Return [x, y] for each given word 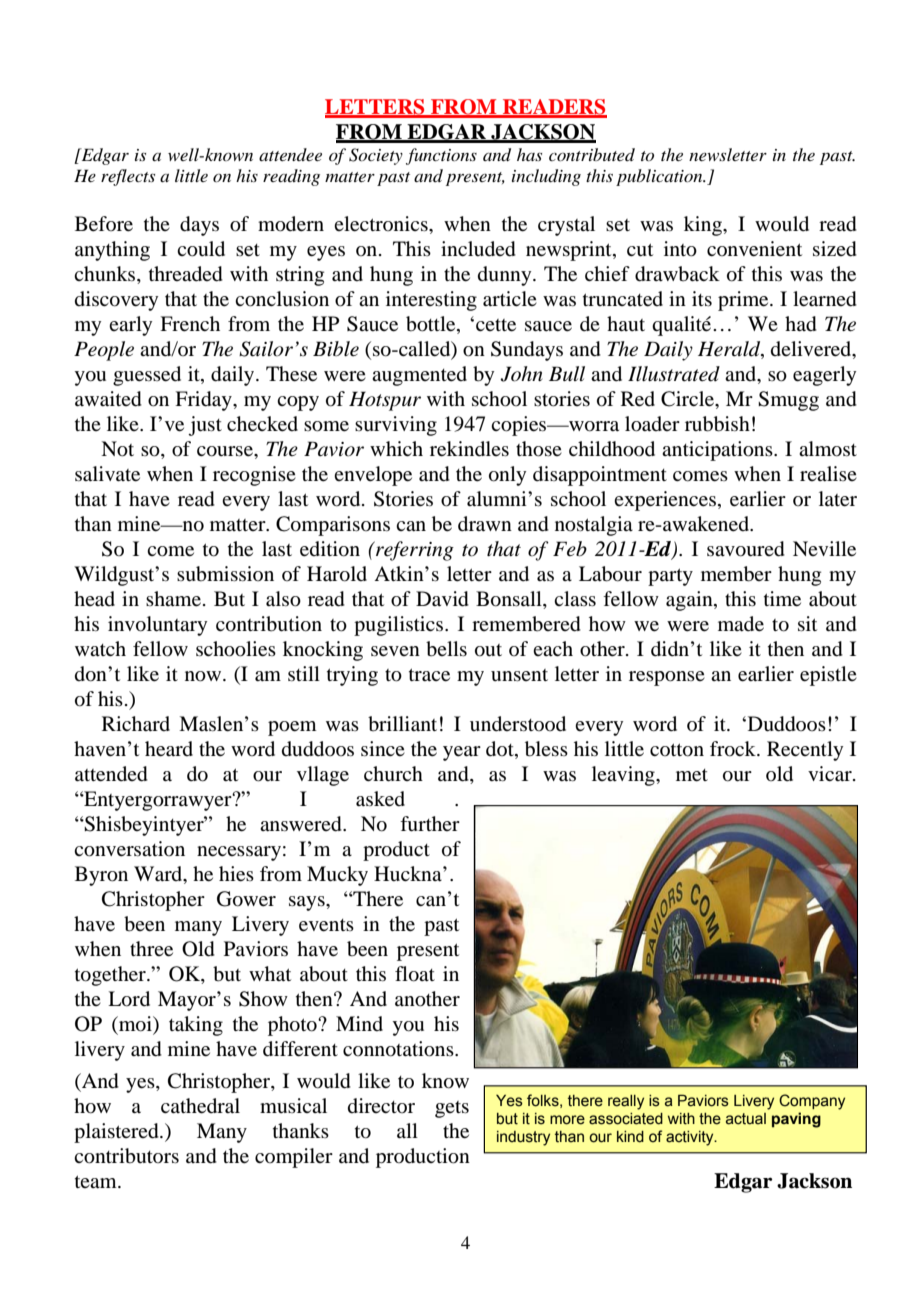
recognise [254, 476]
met [692, 775]
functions [441, 156]
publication [660, 177]
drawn [485, 524]
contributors [126, 1156]
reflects [128, 177]
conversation [129, 849]
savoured [746, 549]
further [430, 824]
